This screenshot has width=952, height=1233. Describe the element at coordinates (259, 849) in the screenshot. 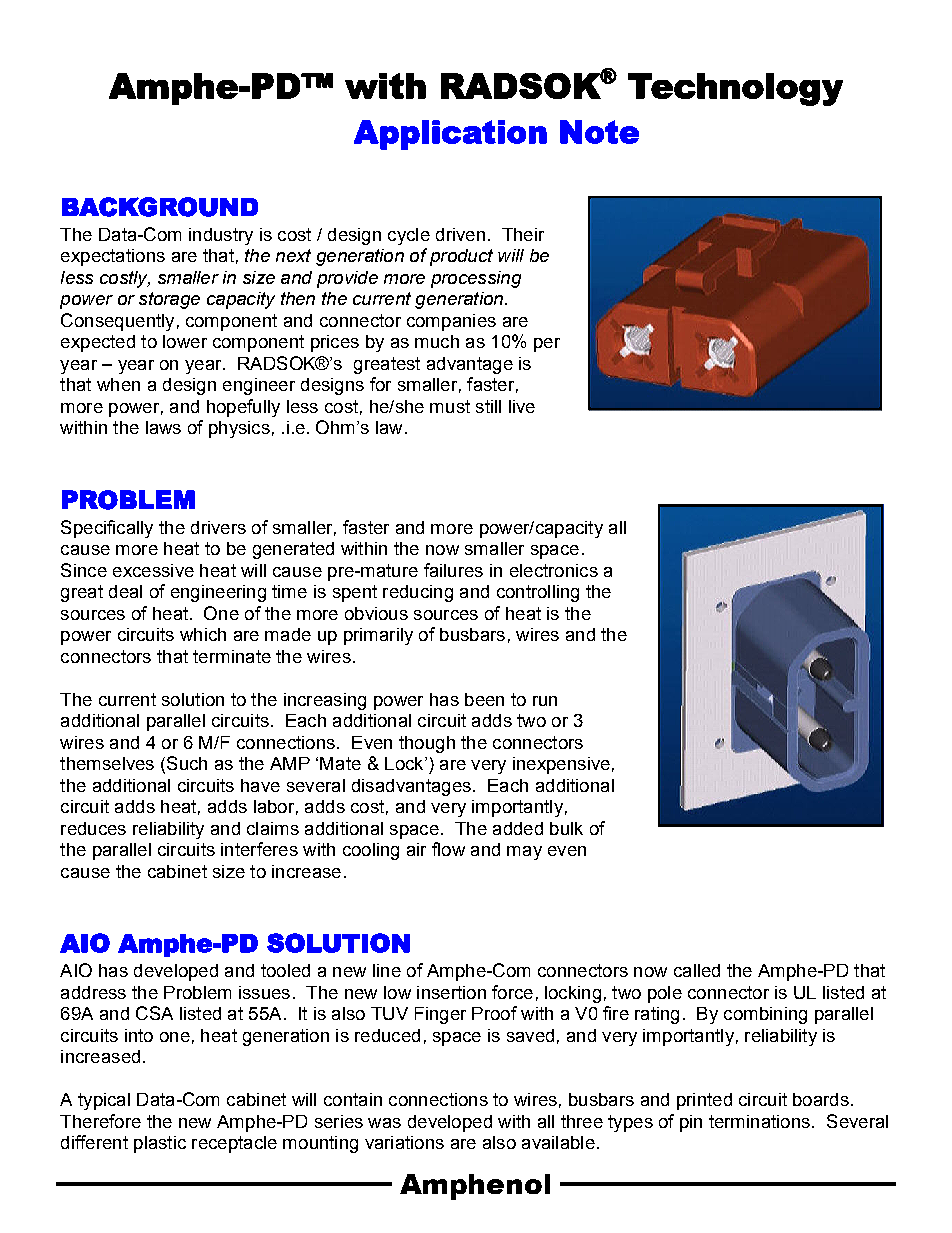

I see `interferes` at that location.
